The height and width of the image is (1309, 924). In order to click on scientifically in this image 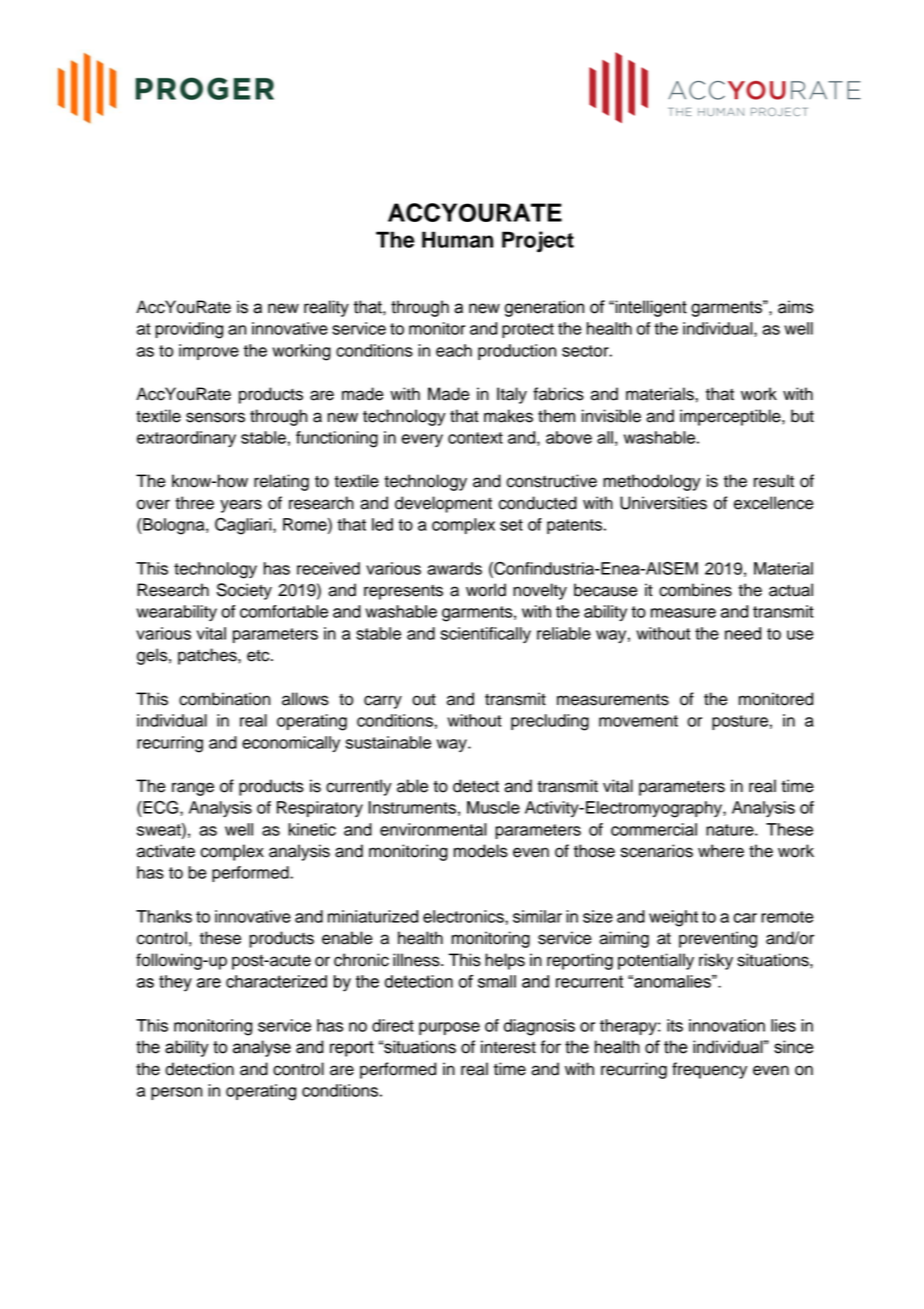, I will do `click(486, 635)`.
